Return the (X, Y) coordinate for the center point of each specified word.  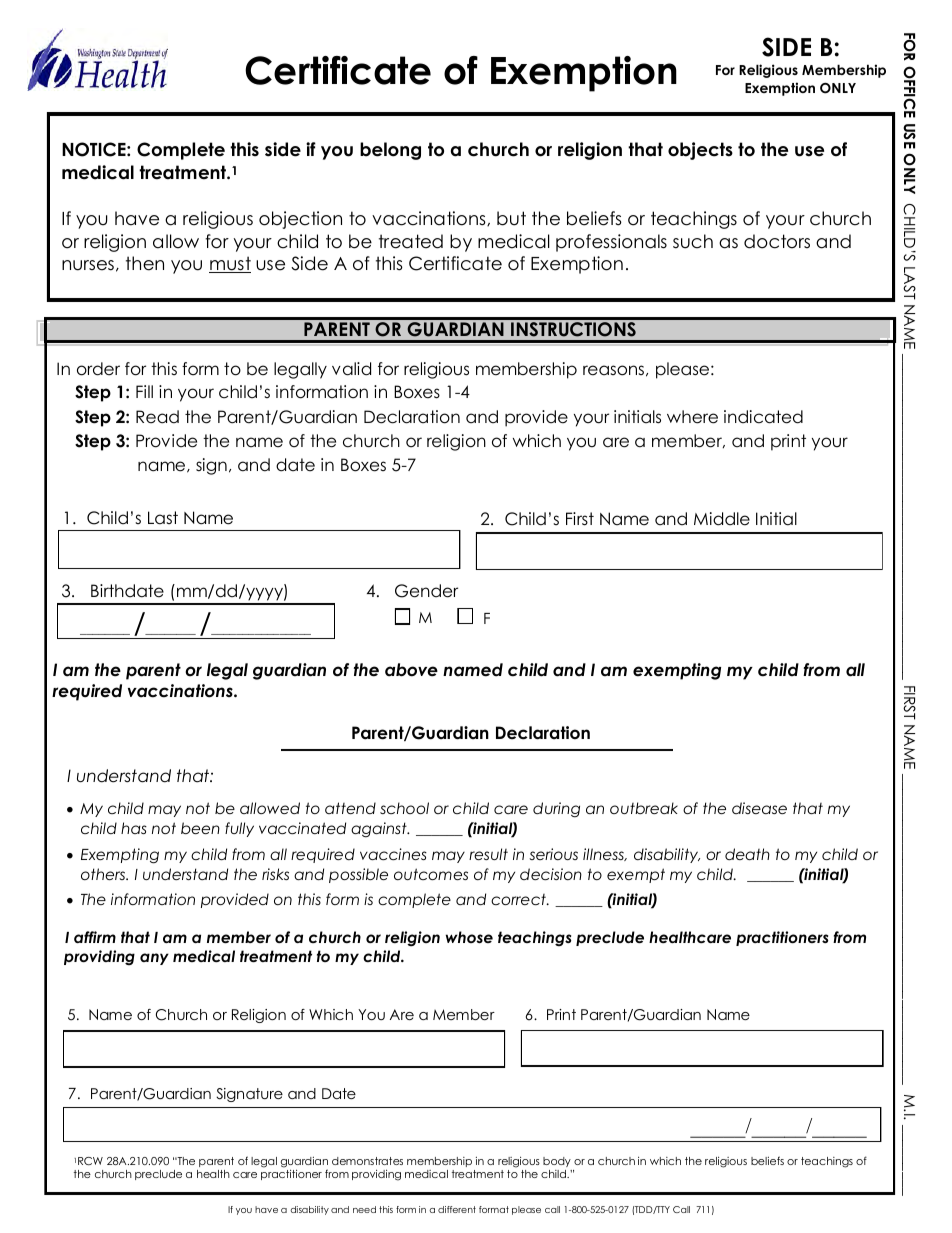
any (154, 959)
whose (469, 937)
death (747, 854)
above (411, 670)
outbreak (644, 808)
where (692, 417)
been (200, 828)
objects (700, 151)
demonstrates (367, 1161)
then (145, 263)
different (457, 1209)
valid (351, 369)
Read (157, 417)
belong (390, 151)
